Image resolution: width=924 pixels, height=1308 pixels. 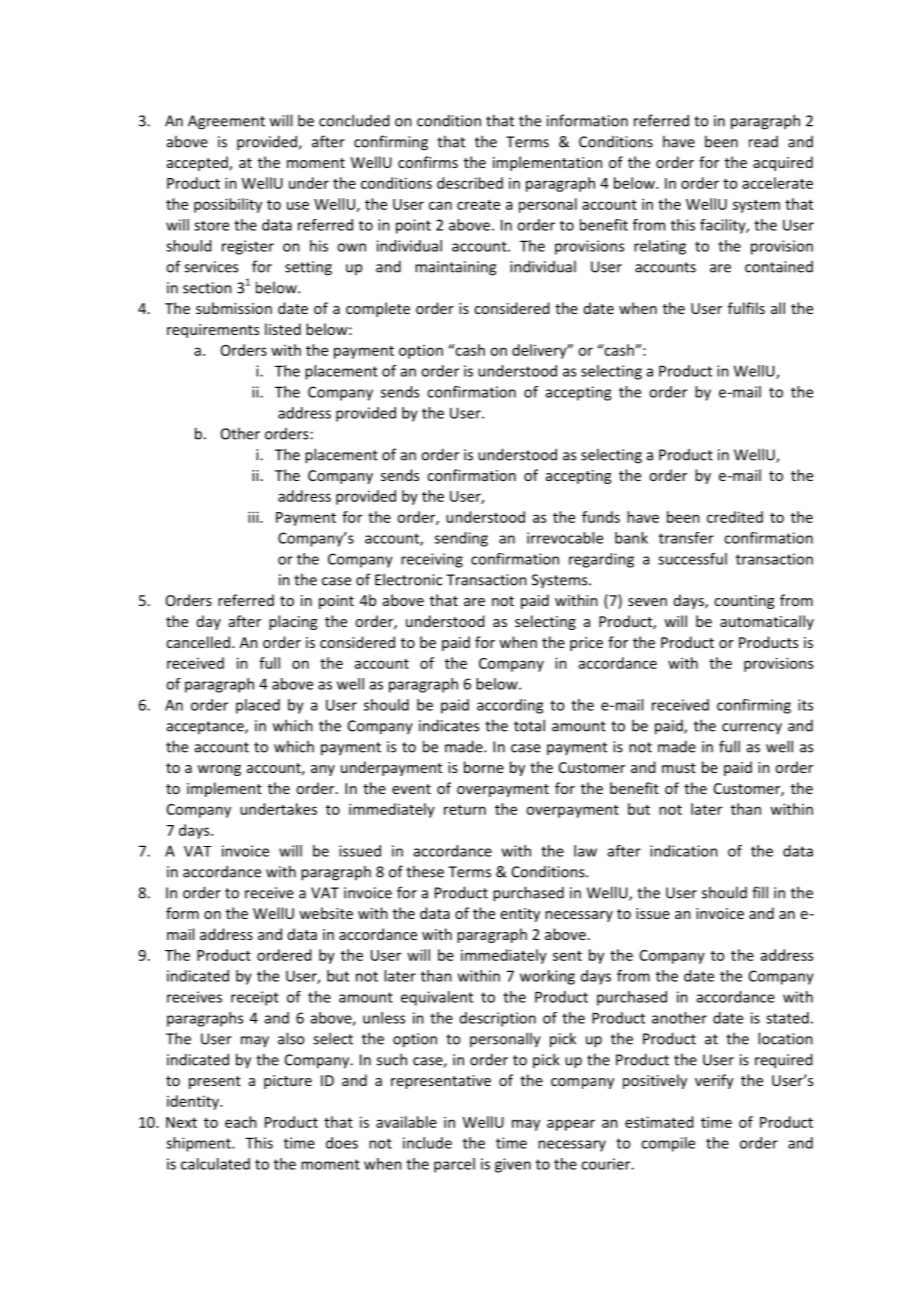 What do you see at coordinates (746, 308) in the page?
I see `fulfils` at bounding box center [746, 308].
